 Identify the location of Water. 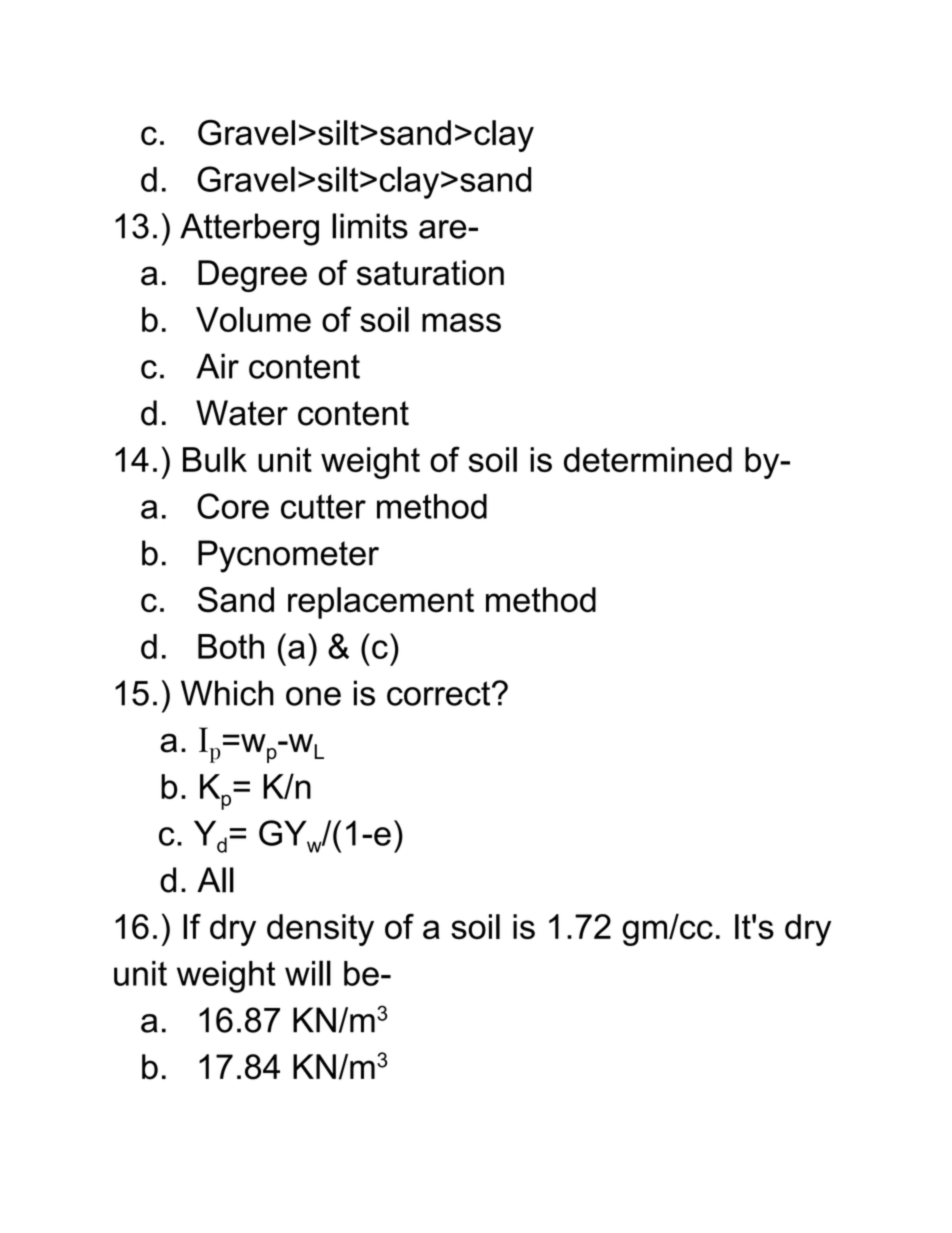
(242, 413).
